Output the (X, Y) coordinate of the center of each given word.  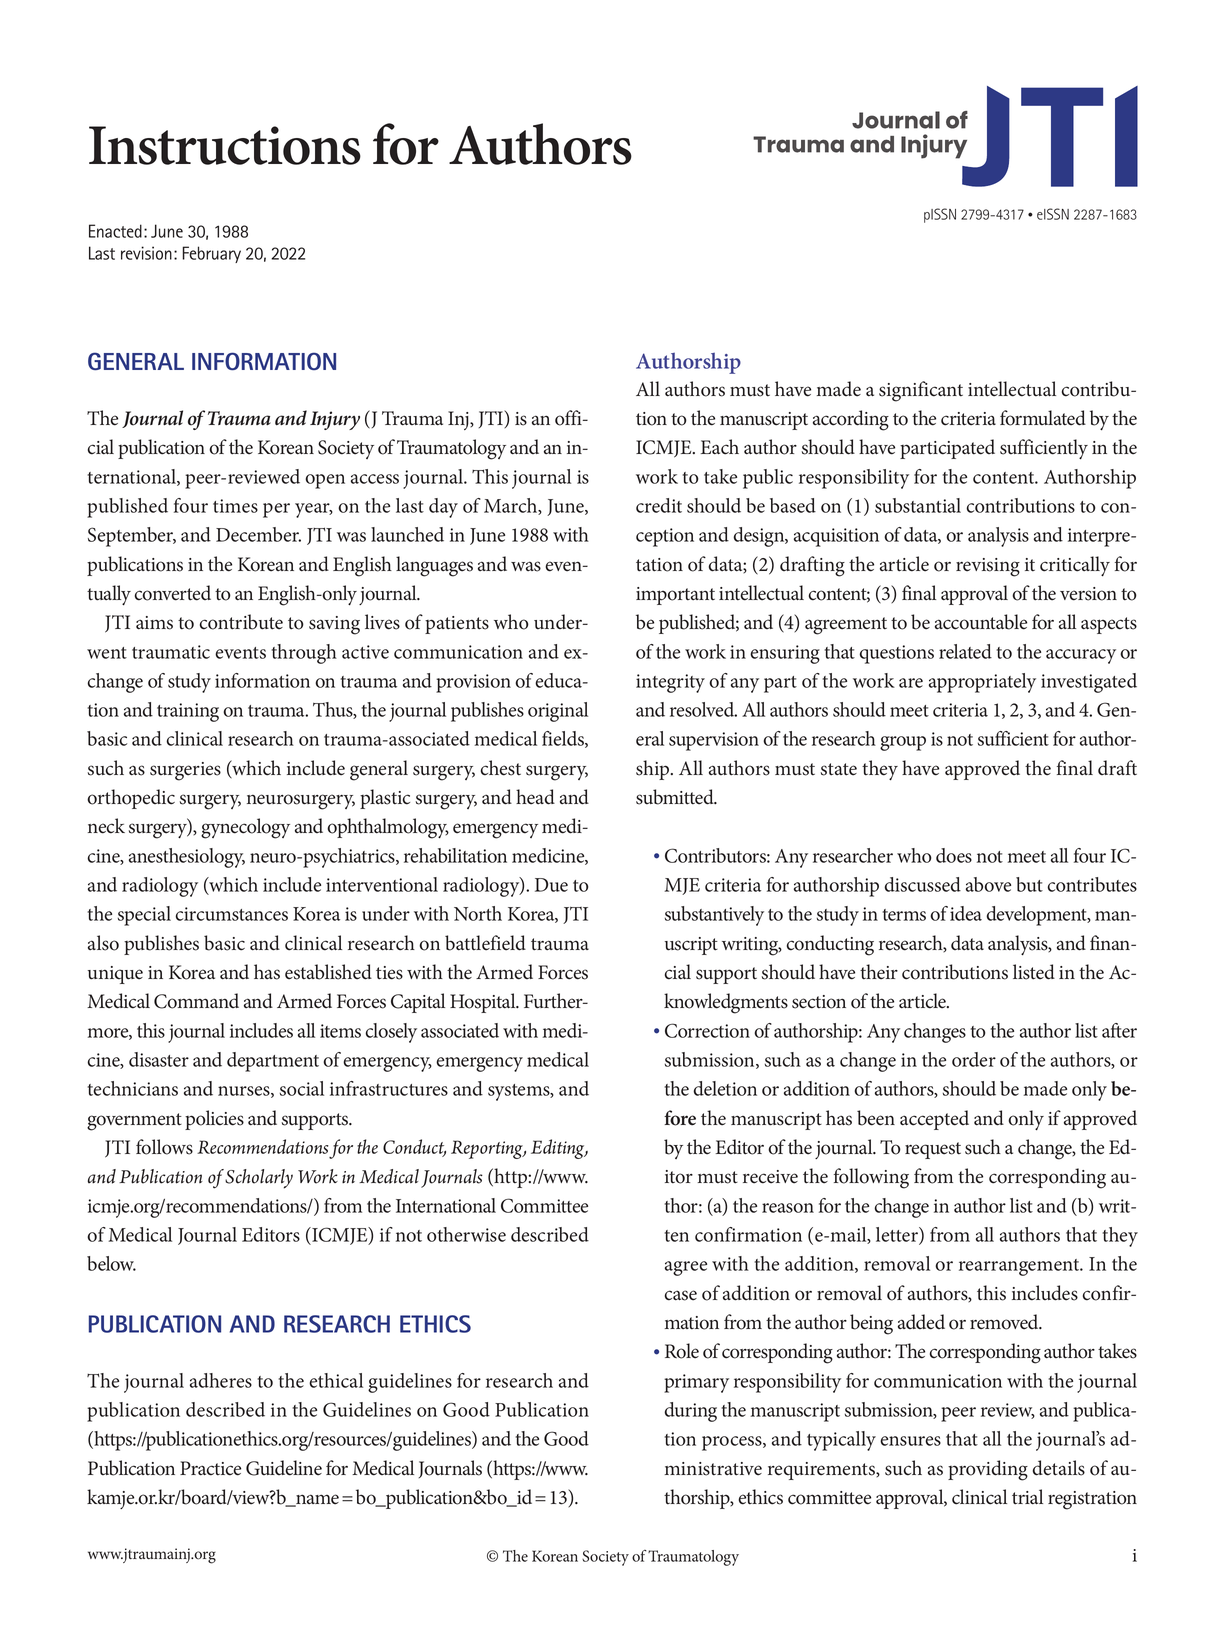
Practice (210, 1468)
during (690, 1412)
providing (988, 1470)
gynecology (245, 828)
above (988, 884)
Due (551, 885)
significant (921, 391)
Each (720, 447)
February (211, 254)
